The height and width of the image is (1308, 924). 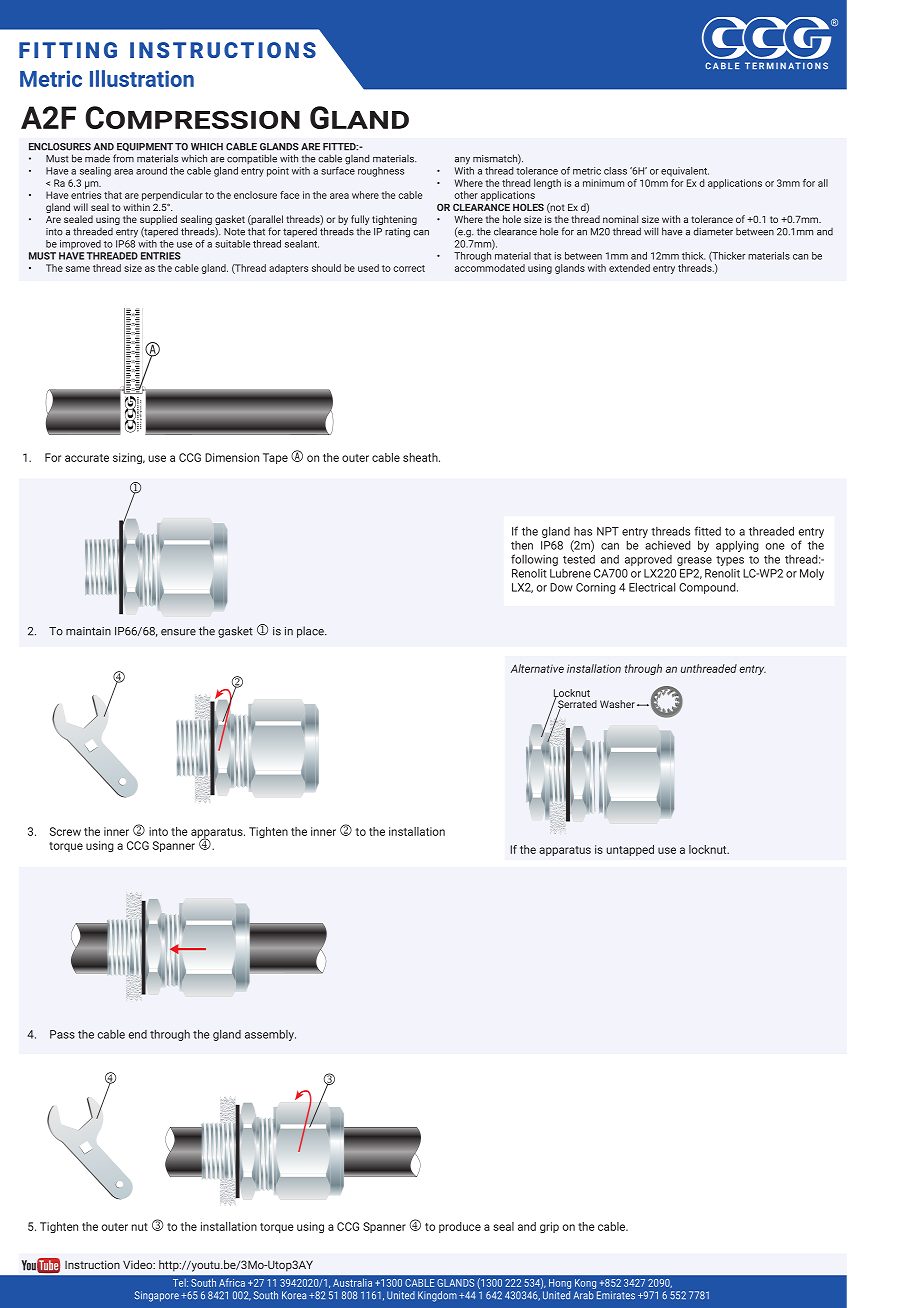 I want to click on ensure, so click(x=178, y=632).
